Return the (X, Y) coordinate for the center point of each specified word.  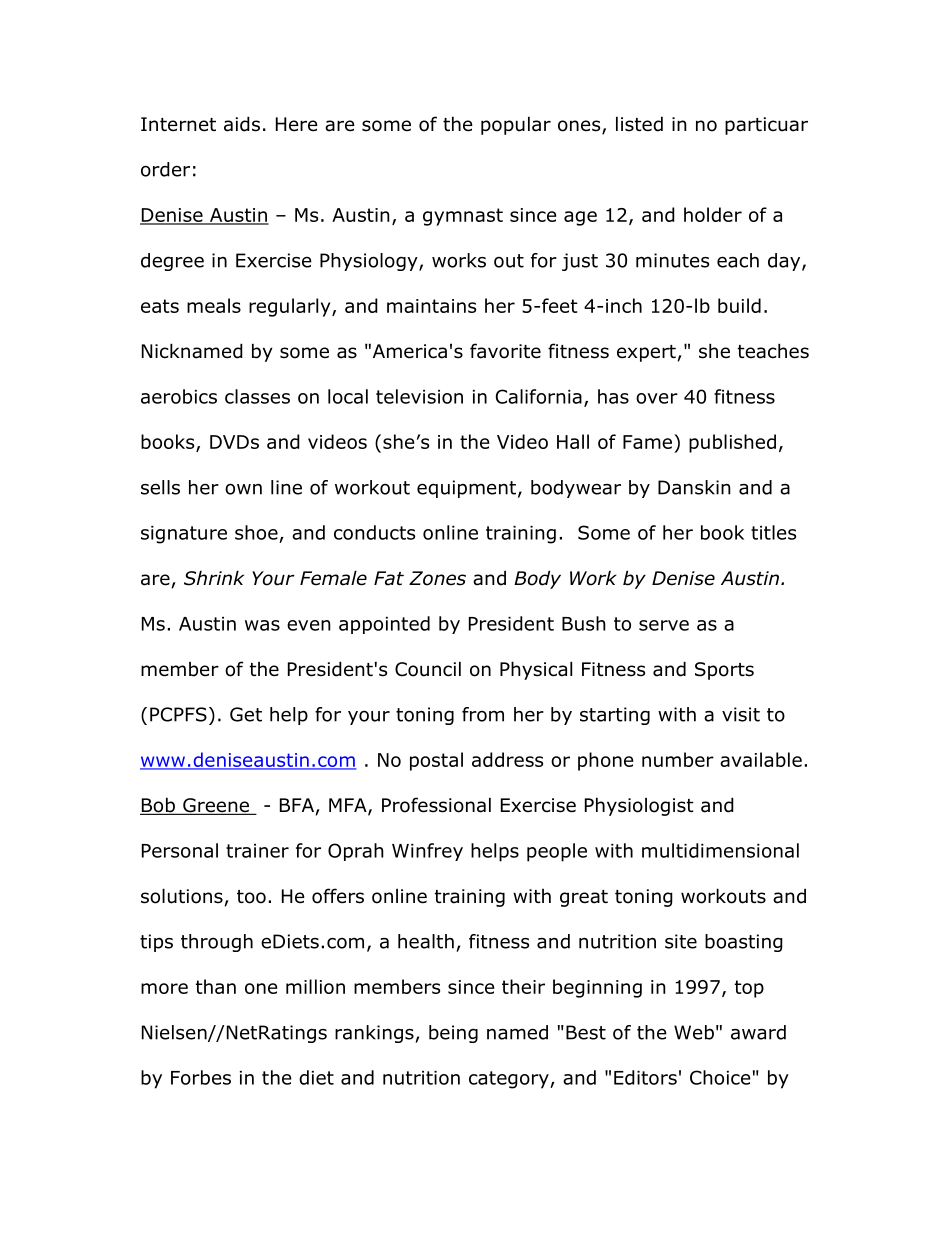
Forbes (201, 1077)
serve (664, 625)
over (657, 398)
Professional (436, 805)
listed (639, 124)
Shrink (214, 578)
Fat (389, 578)
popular (516, 125)
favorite (505, 351)
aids (242, 124)
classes (257, 396)
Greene (216, 806)
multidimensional (720, 850)
